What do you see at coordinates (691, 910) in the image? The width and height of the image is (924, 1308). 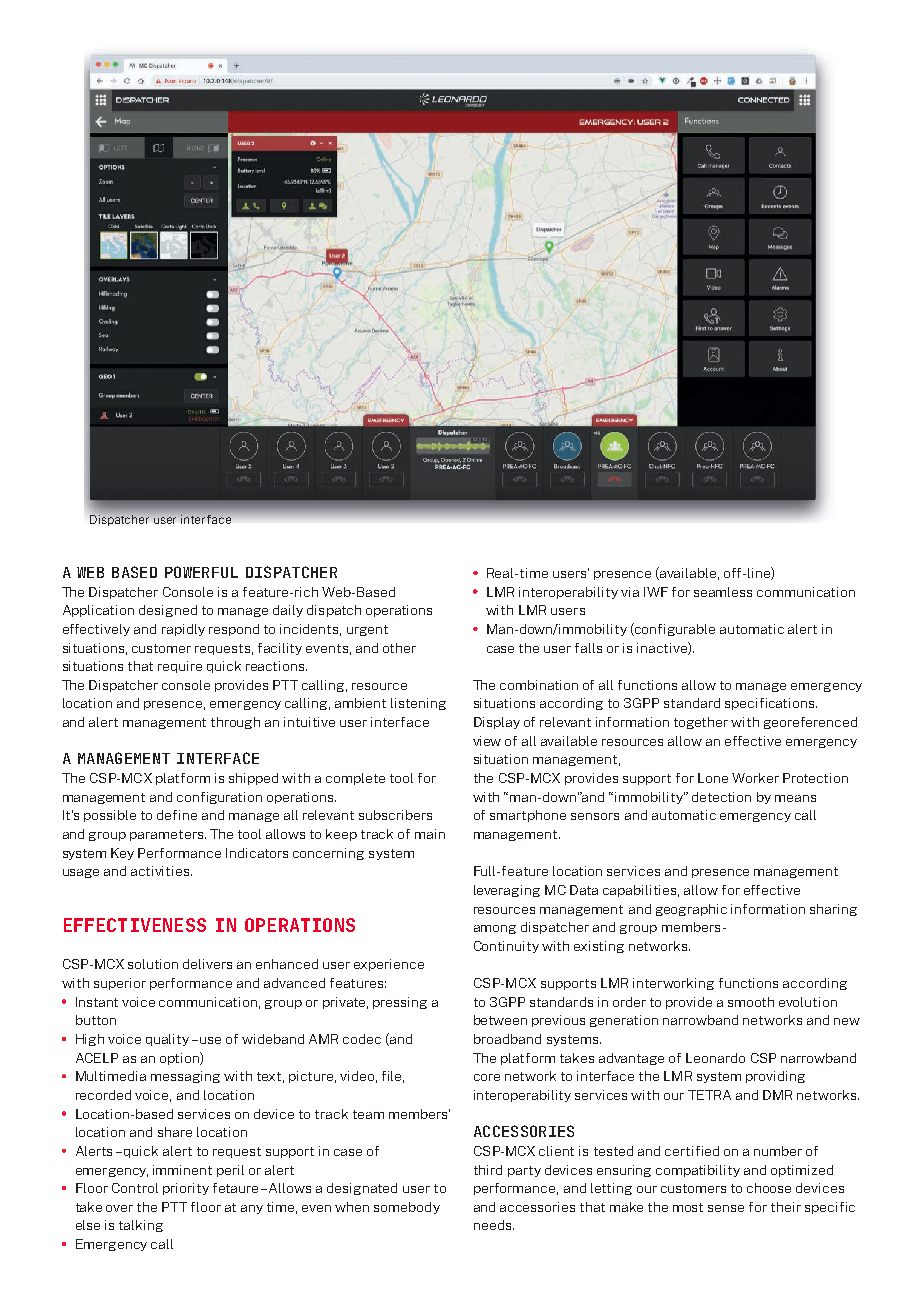 I see `geographic` at bounding box center [691, 910].
